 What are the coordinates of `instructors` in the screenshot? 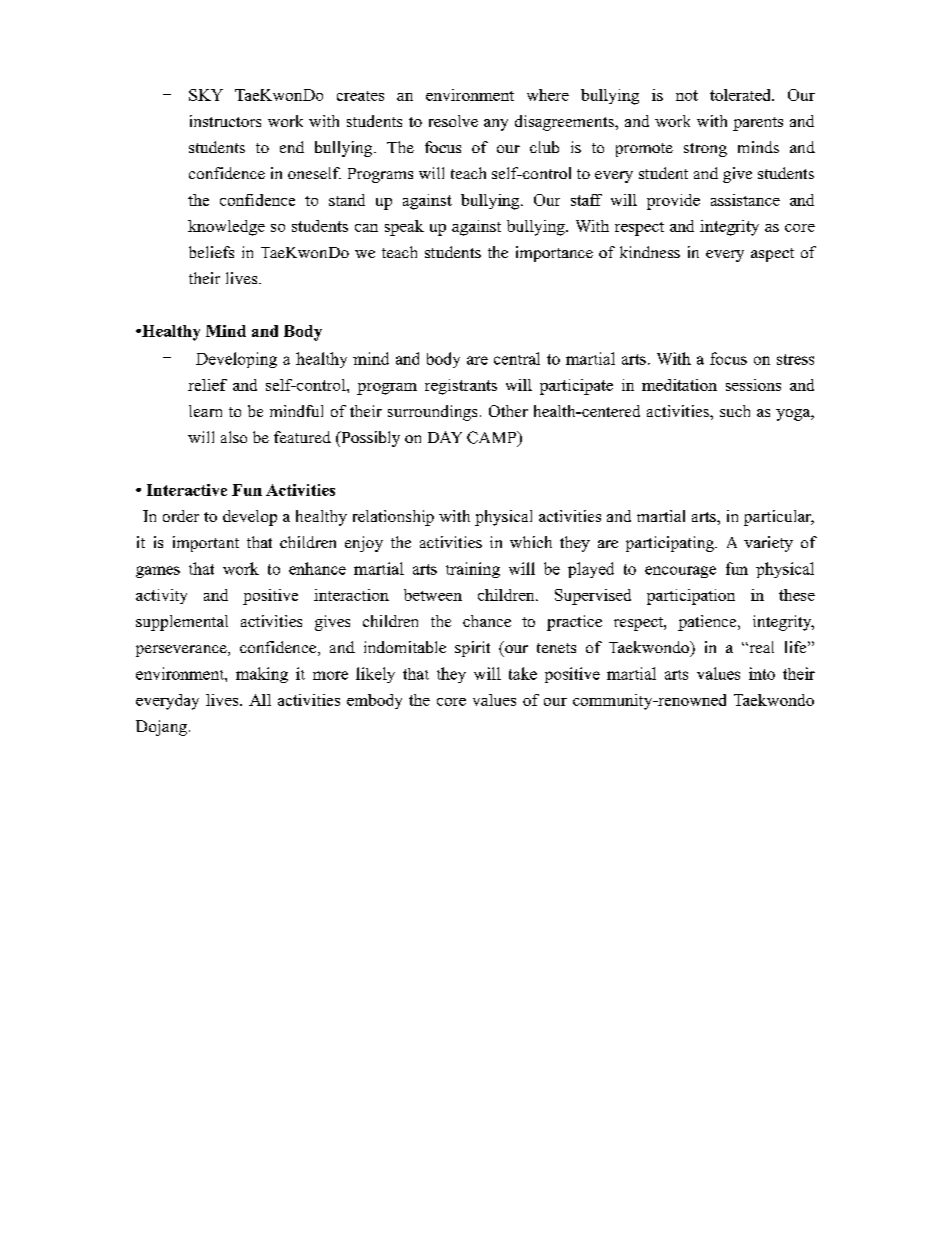 It's located at (225, 121).
